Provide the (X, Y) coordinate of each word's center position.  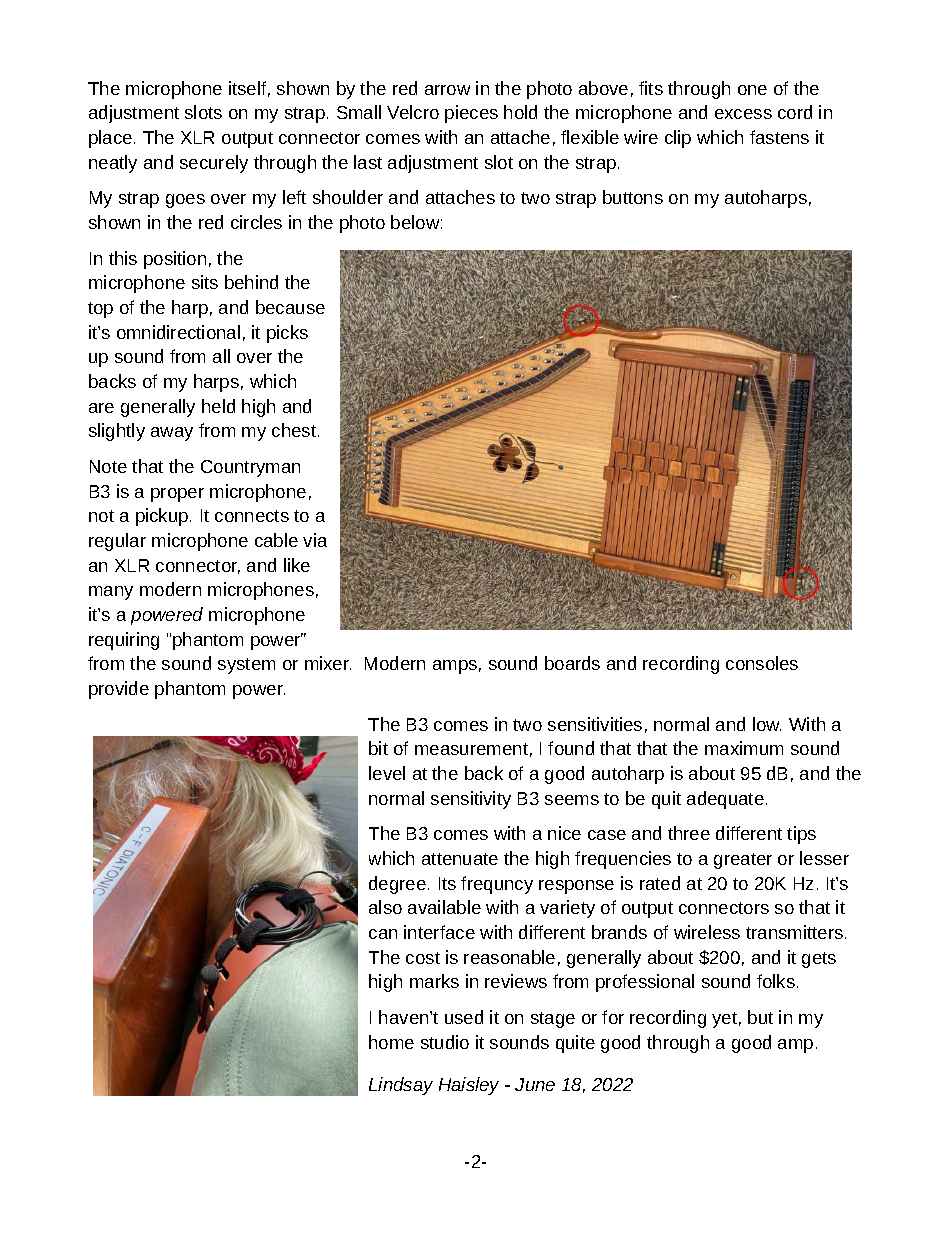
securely (214, 164)
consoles (762, 663)
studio (445, 1042)
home (391, 1042)
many (111, 593)
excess (743, 114)
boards (572, 663)
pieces (471, 114)
